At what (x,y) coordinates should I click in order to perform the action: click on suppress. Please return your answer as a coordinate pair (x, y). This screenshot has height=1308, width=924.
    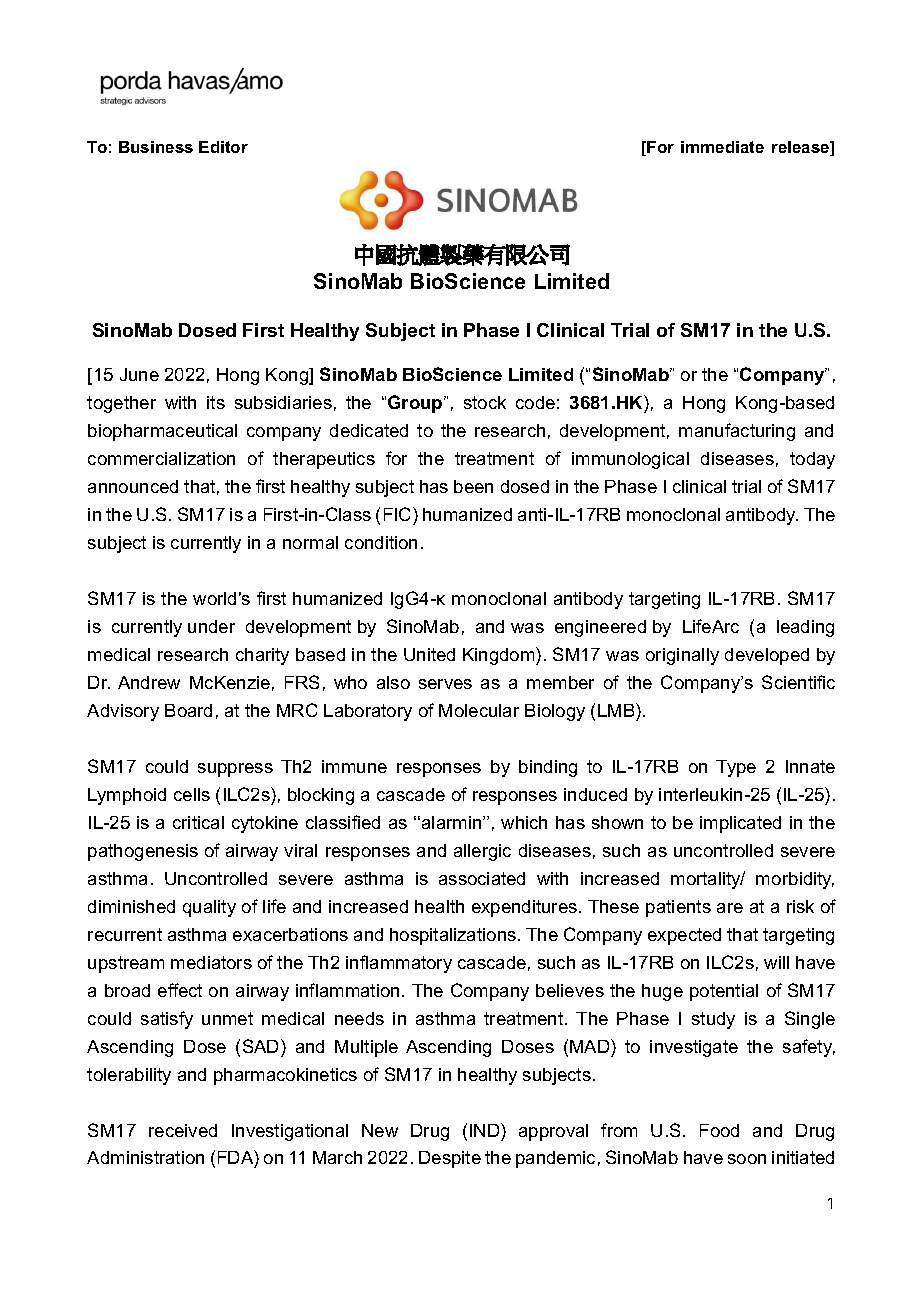
    Looking at the image, I should click on (235, 770).
